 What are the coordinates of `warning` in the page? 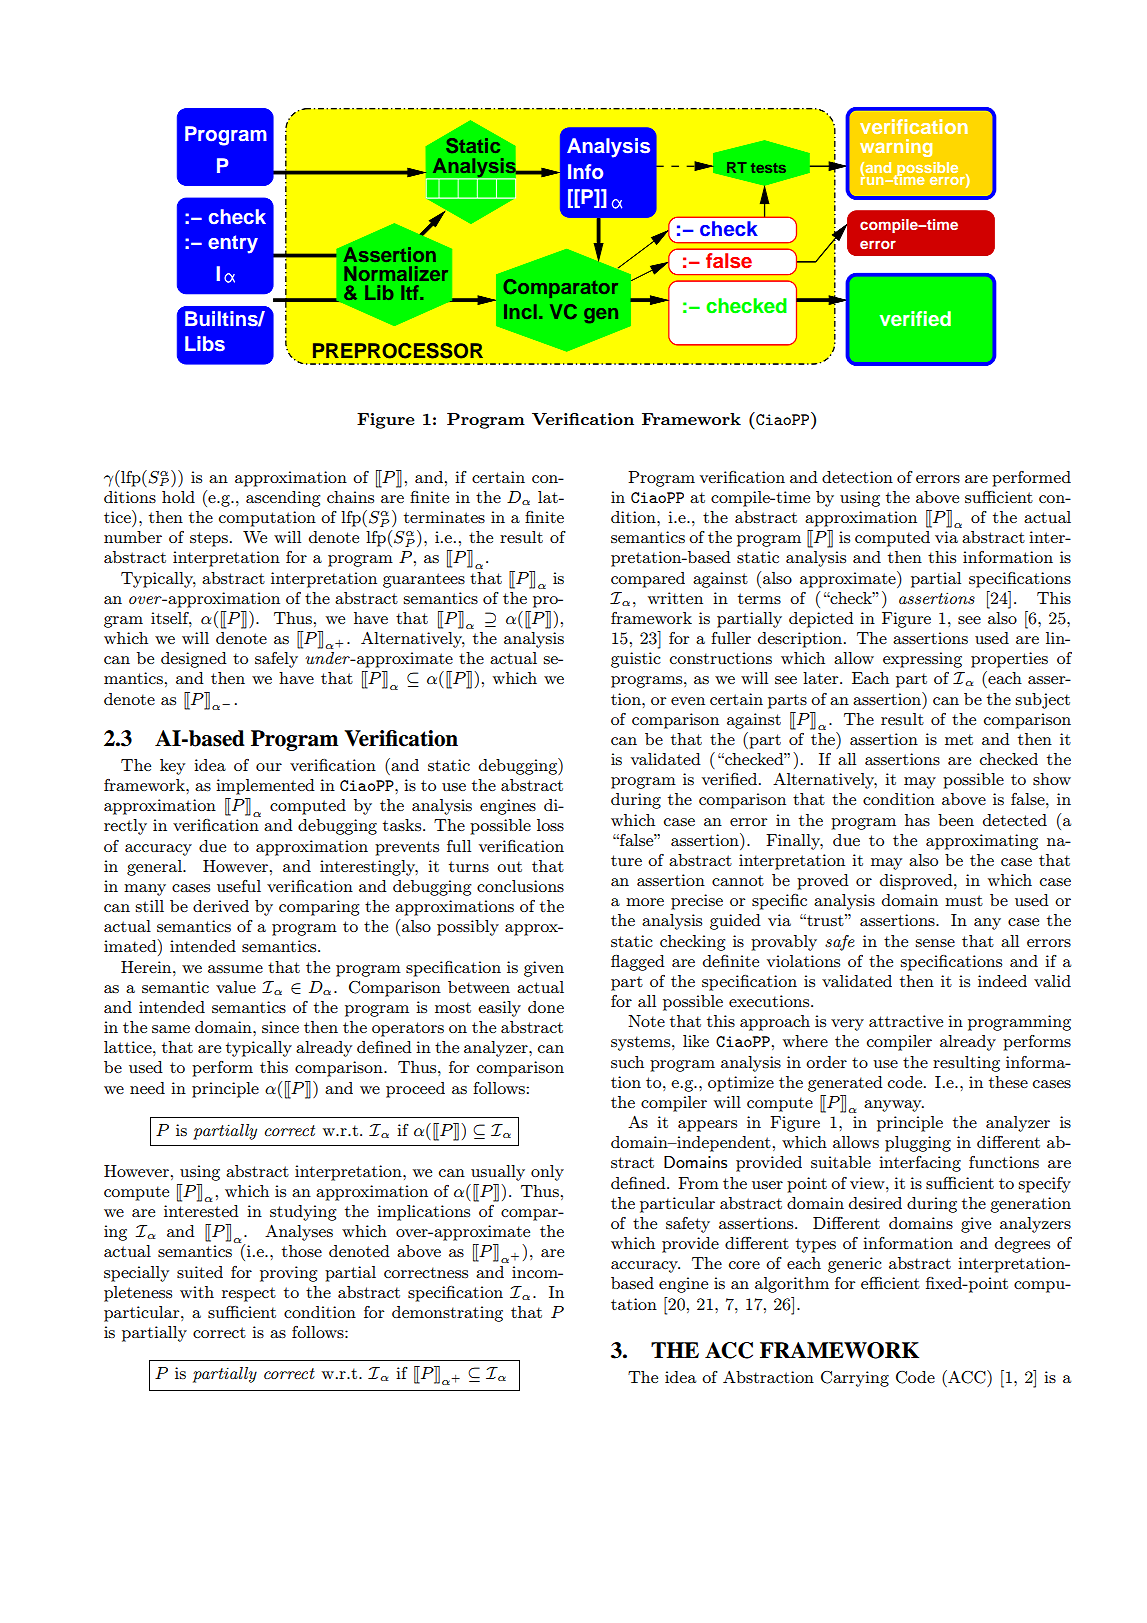 It's located at (896, 148).
